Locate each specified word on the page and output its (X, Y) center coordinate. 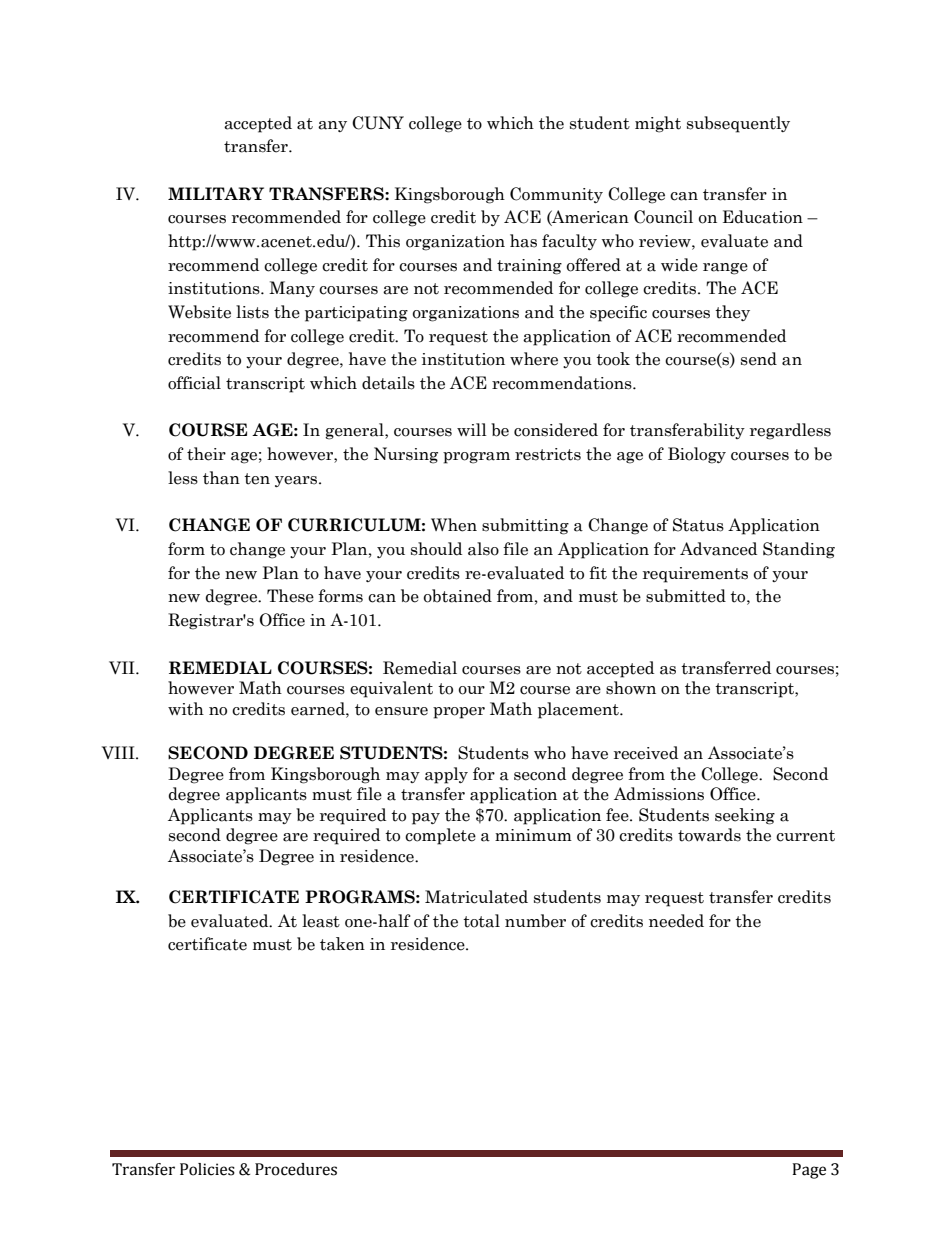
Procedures (296, 1169)
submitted (686, 596)
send (759, 359)
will (472, 429)
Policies (207, 1169)
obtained (458, 596)
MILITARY (216, 194)
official (194, 383)
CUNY (378, 123)
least (321, 921)
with (186, 709)
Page (809, 1171)
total (481, 921)
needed (676, 921)
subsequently (738, 124)
